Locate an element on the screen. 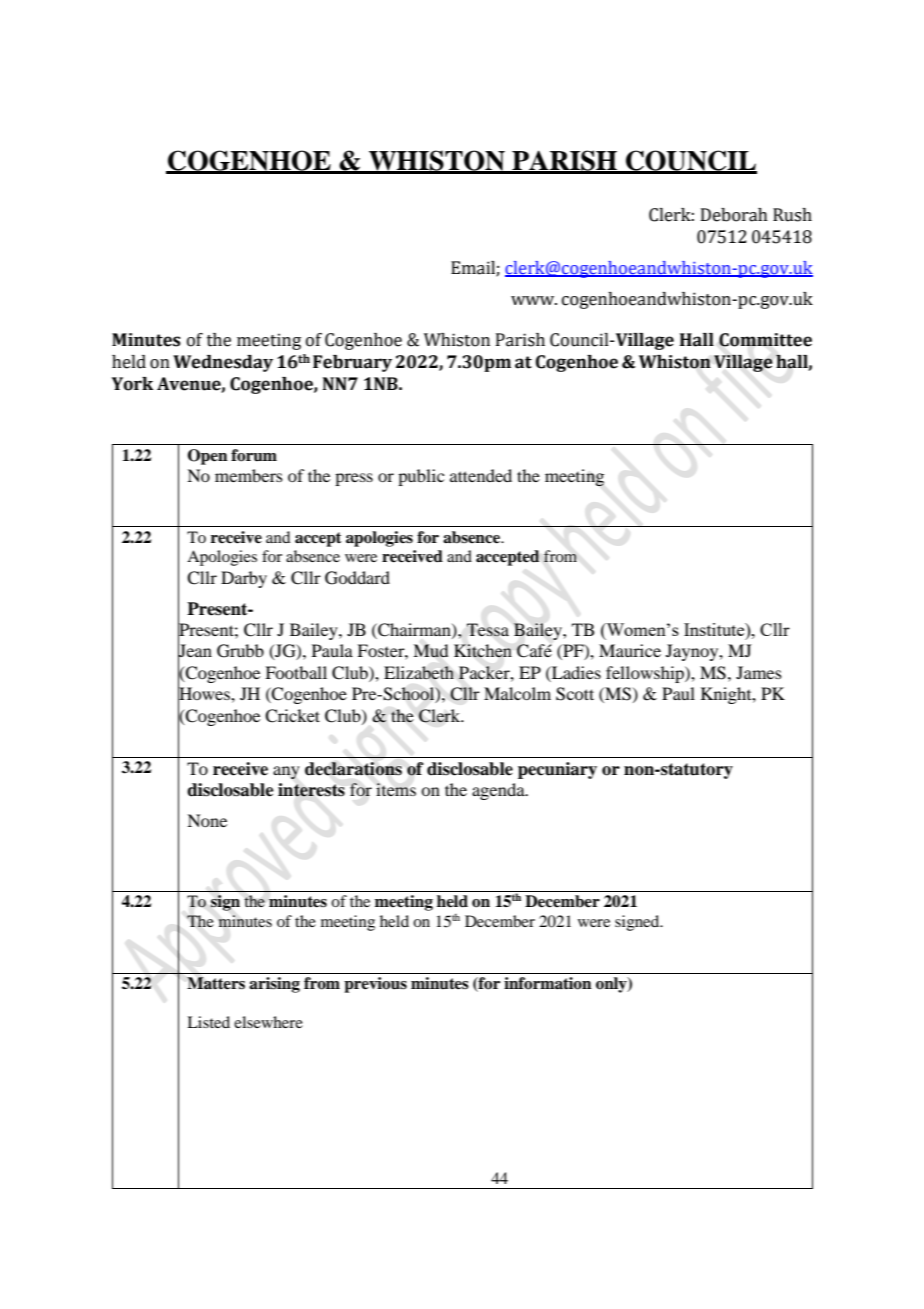 This screenshot has height=1309, width=924. agenda is located at coordinates (499, 791).
